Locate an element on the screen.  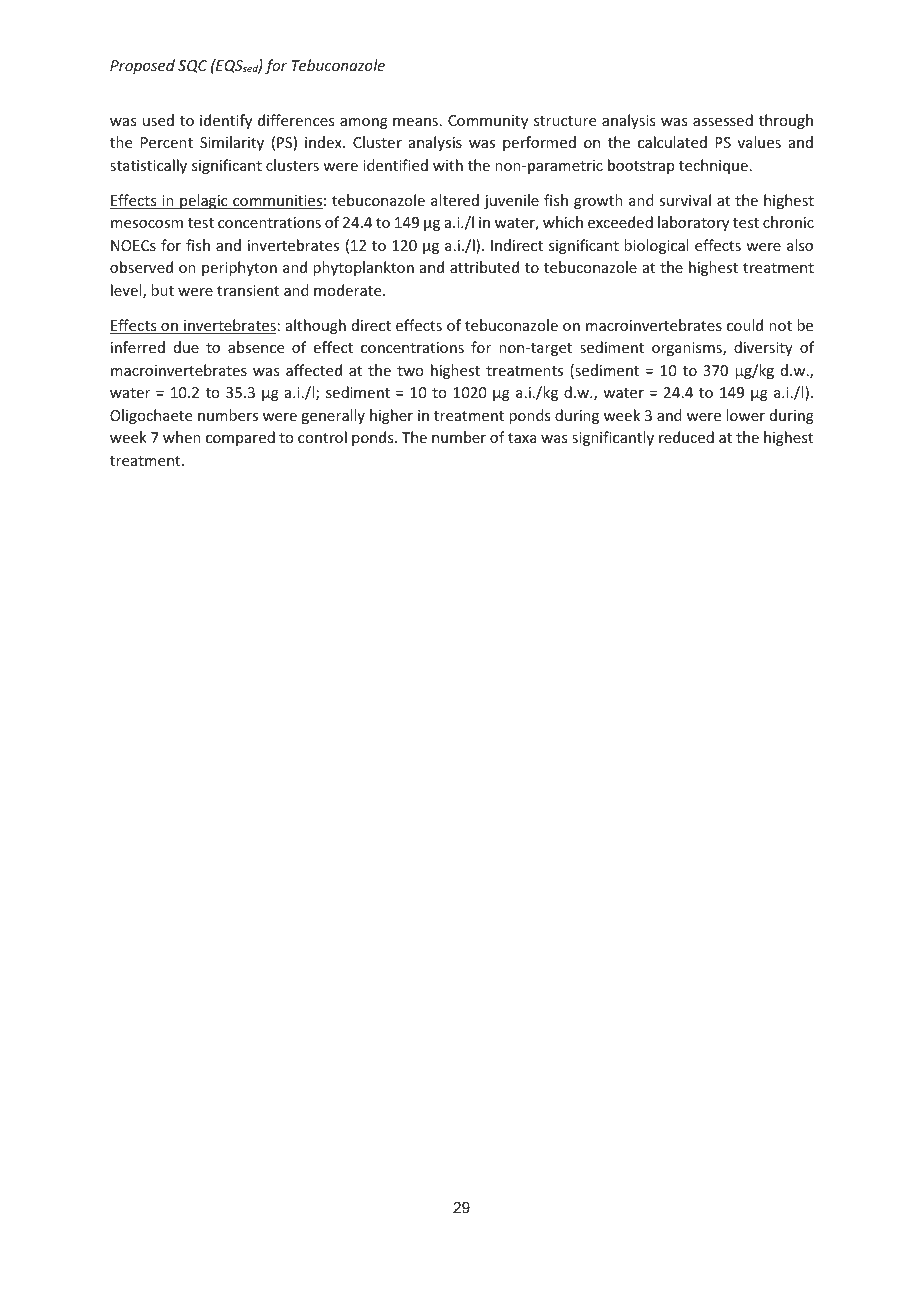
Proposed is located at coordinates (142, 66).
